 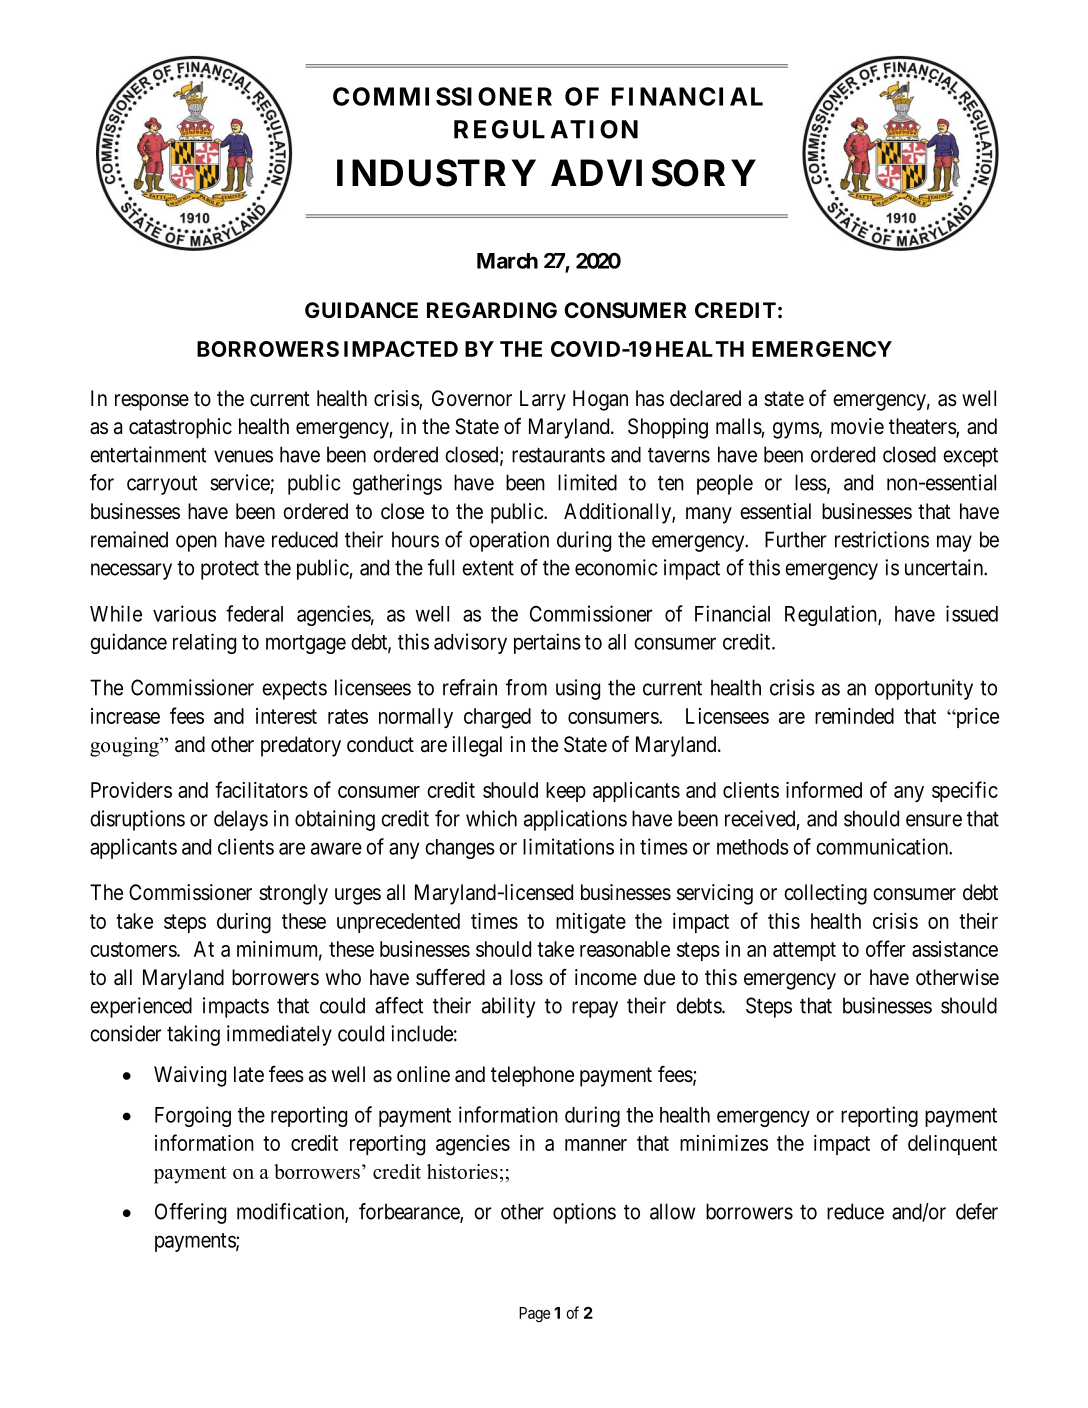 I want to click on delinquent, so click(x=952, y=1145).
